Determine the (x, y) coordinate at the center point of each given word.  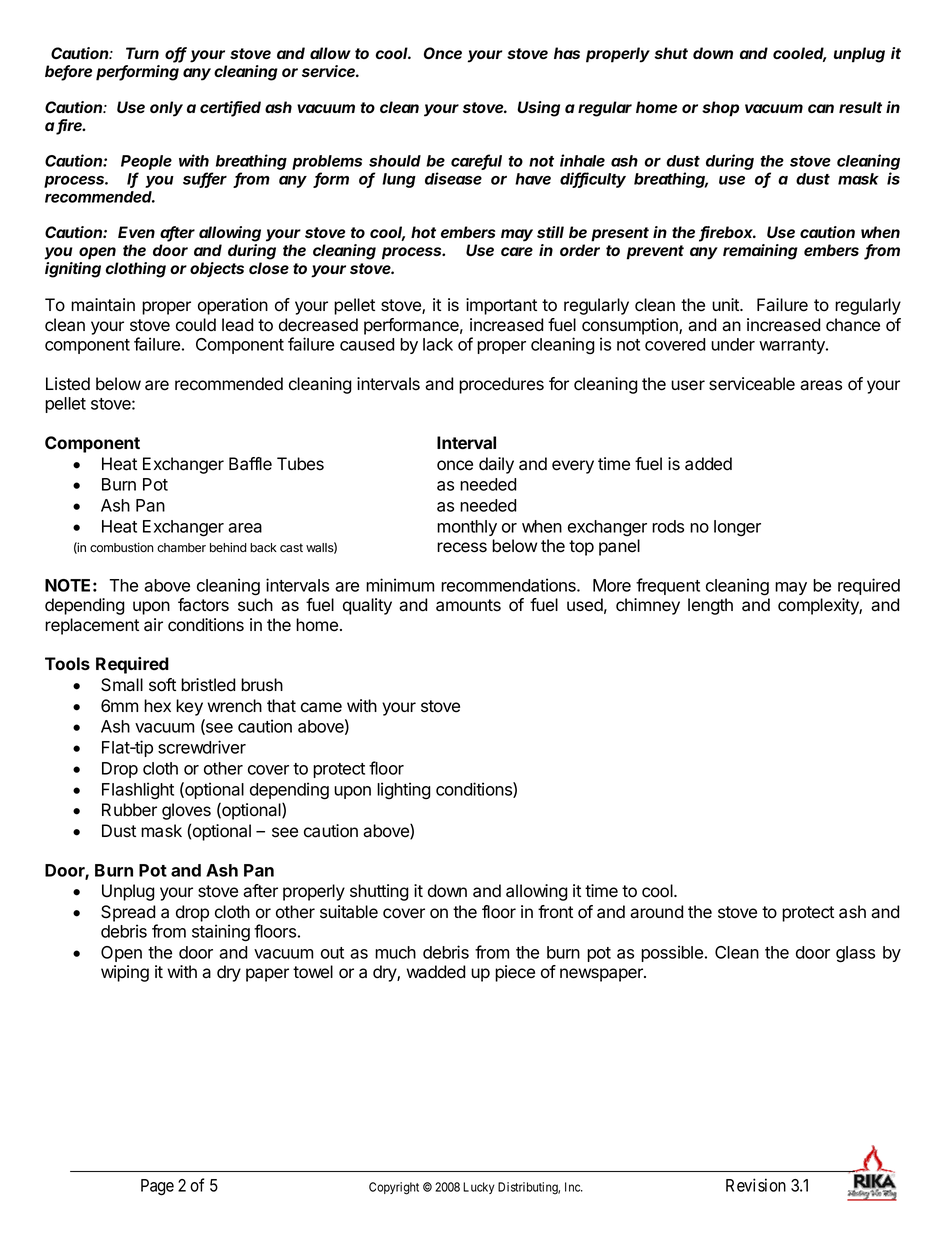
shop (720, 109)
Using (538, 109)
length (710, 606)
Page (157, 1187)
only (166, 109)
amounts (468, 605)
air (153, 625)
